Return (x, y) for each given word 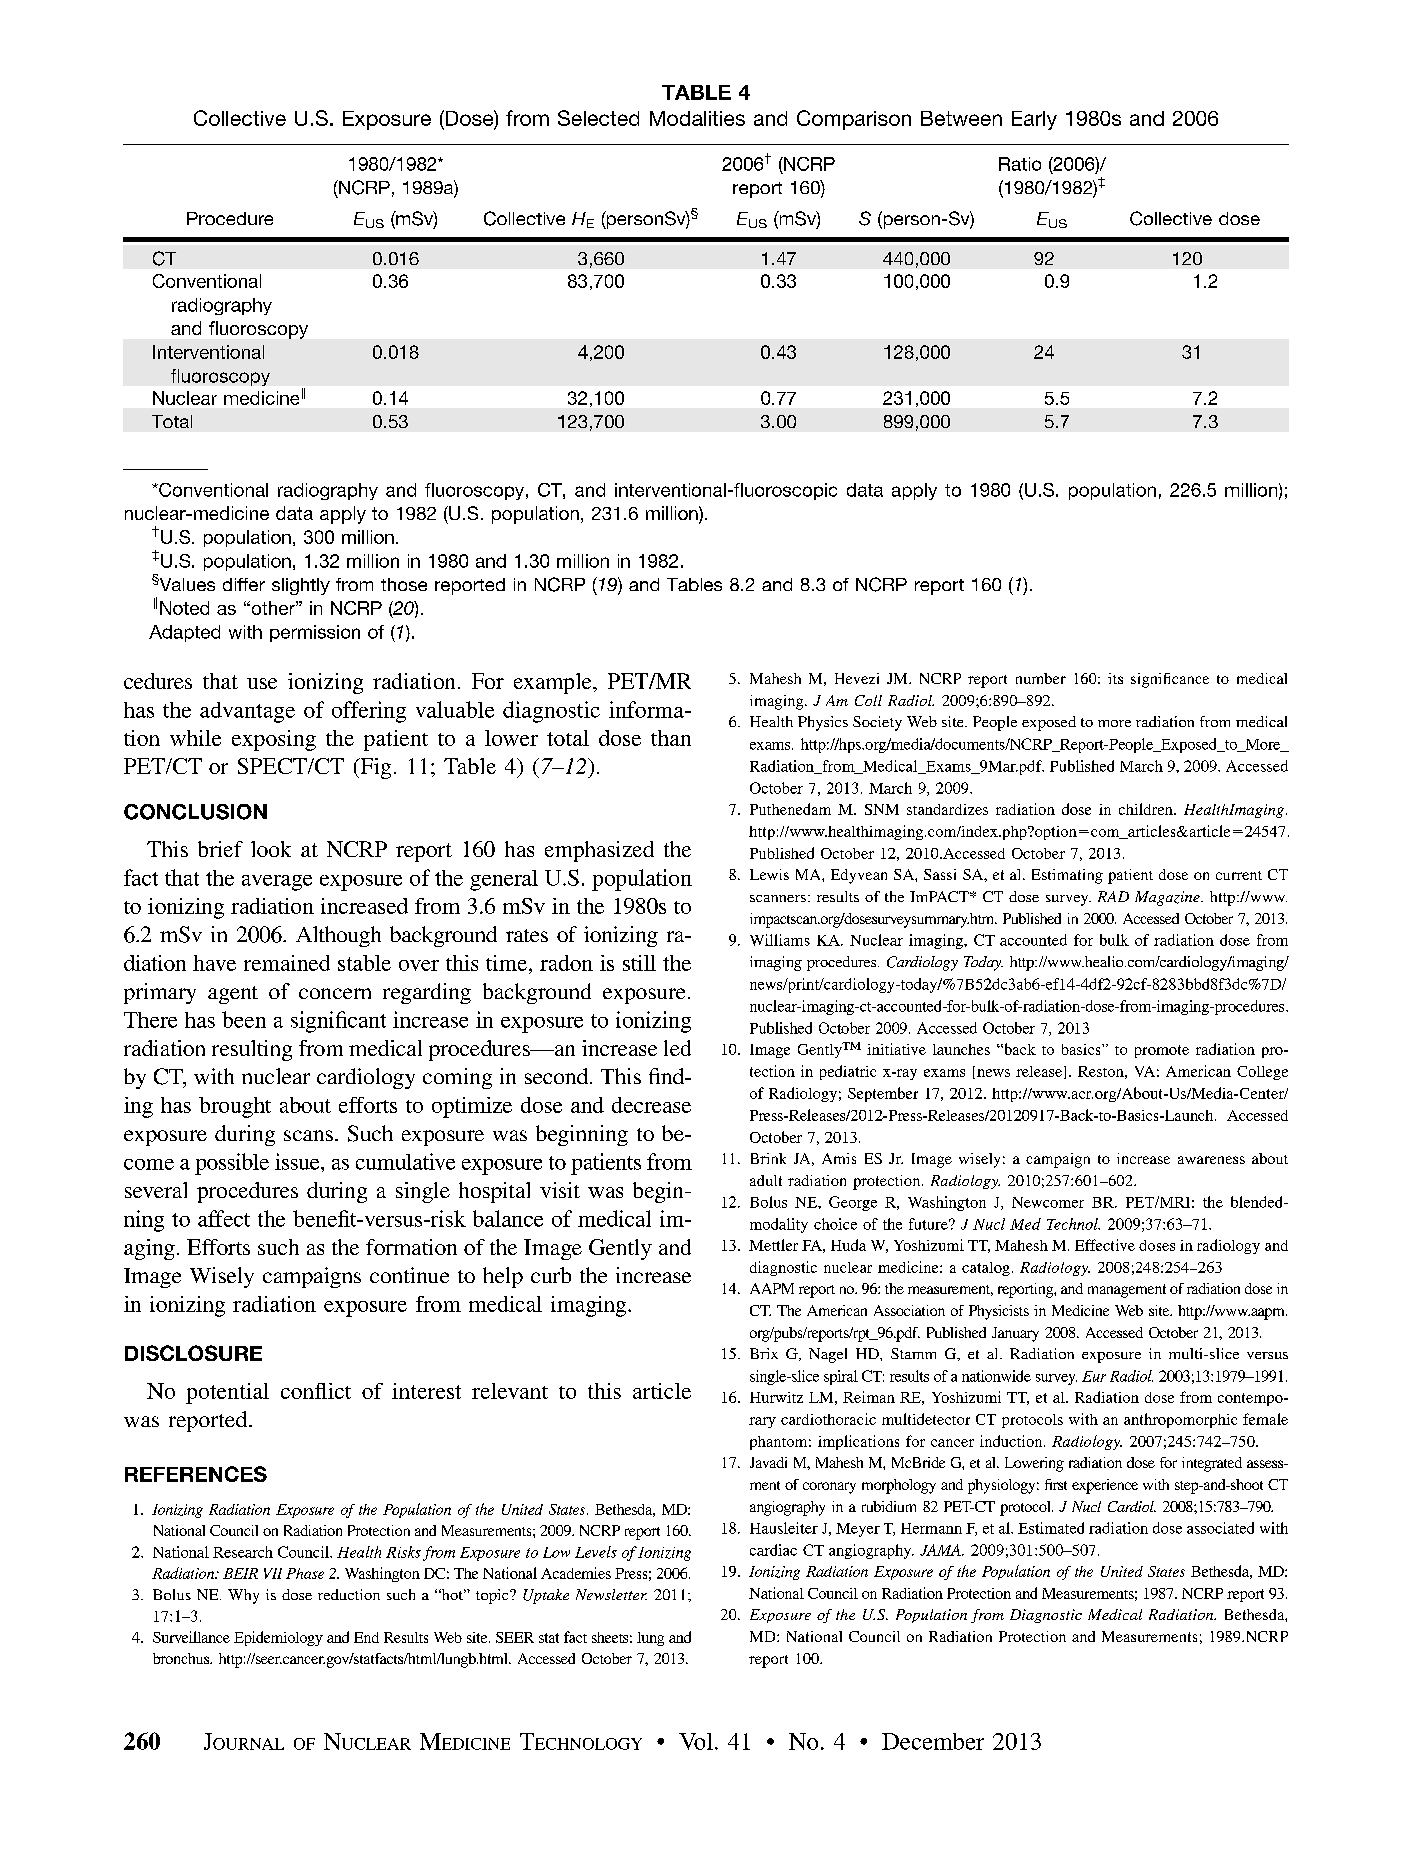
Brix (764, 1353)
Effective (1105, 1245)
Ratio (1020, 164)
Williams (780, 940)
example (554, 683)
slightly (301, 586)
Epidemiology (278, 1638)
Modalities (697, 118)
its (1115, 678)
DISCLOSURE (193, 1353)
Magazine (1168, 898)
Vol (696, 1741)
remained (287, 963)
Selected (598, 118)
